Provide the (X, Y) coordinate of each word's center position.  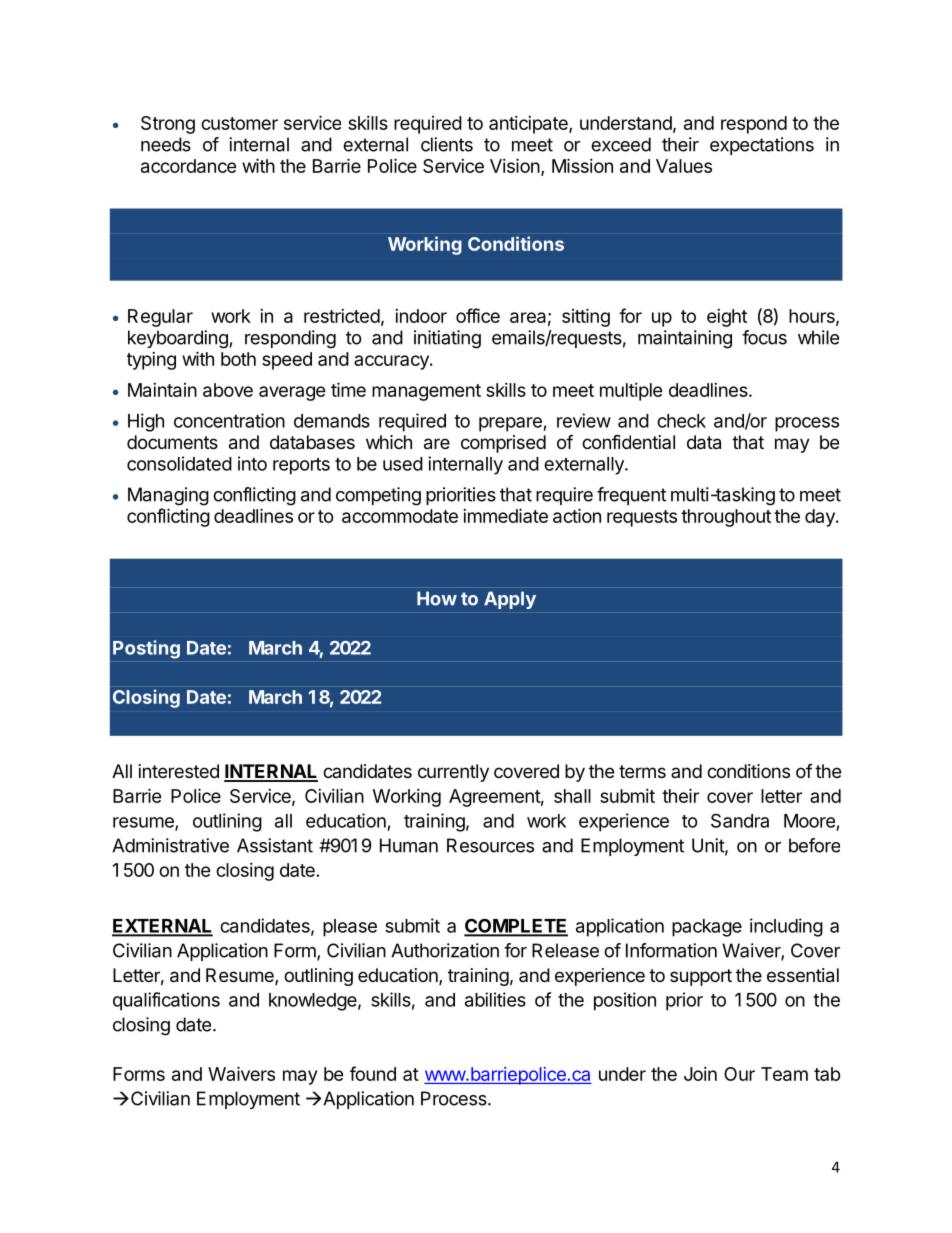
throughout (726, 518)
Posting (146, 649)
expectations (762, 146)
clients (447, 144)
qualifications (166, 1001)
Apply (510, 600)
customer (239, 123)
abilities (495, 999)
